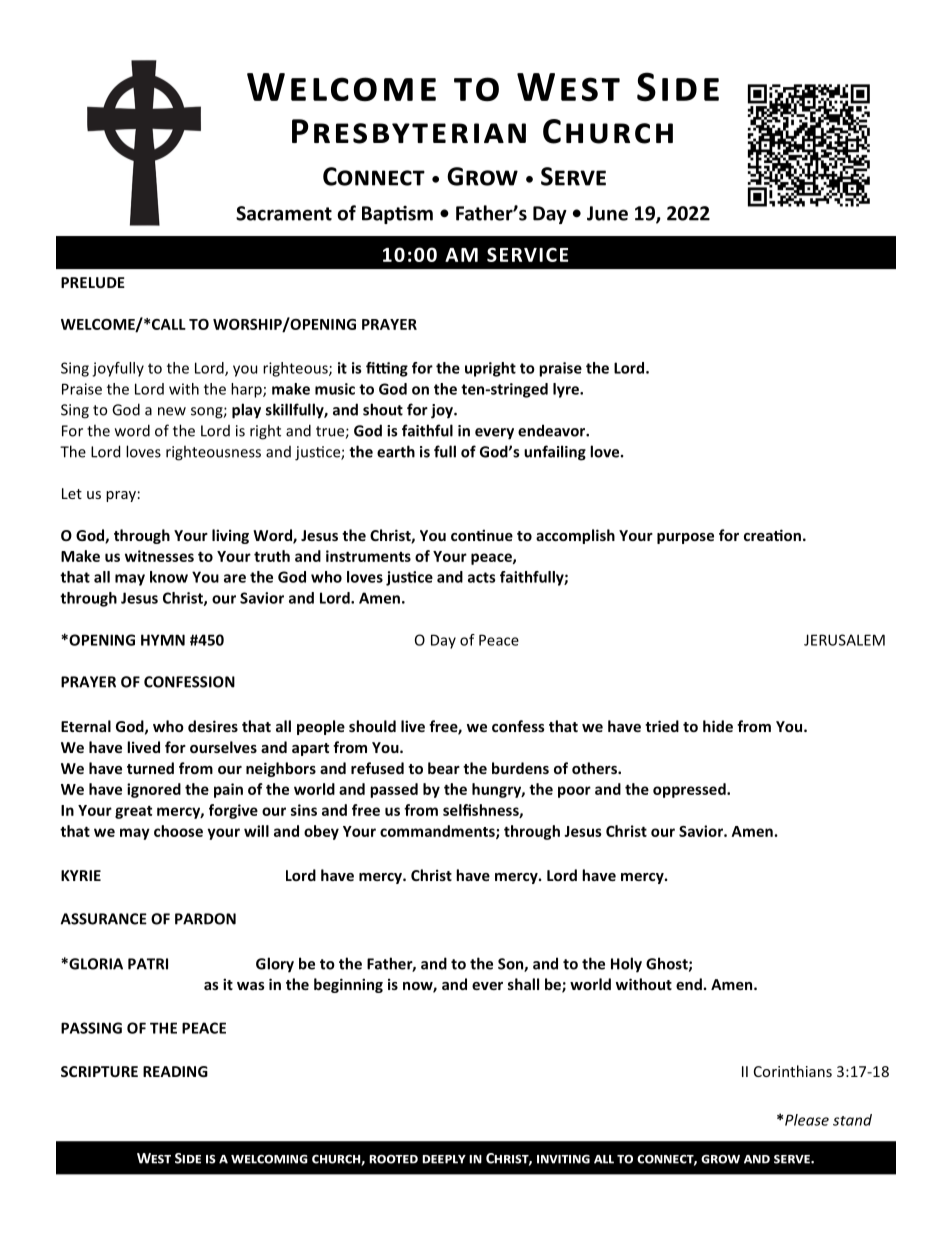 Image resolution: width=952 pixels, height=1233 pixels. What do you see at coordinates (772, 535) in the page?
I see `creation` at bounding box center [772, 535].
